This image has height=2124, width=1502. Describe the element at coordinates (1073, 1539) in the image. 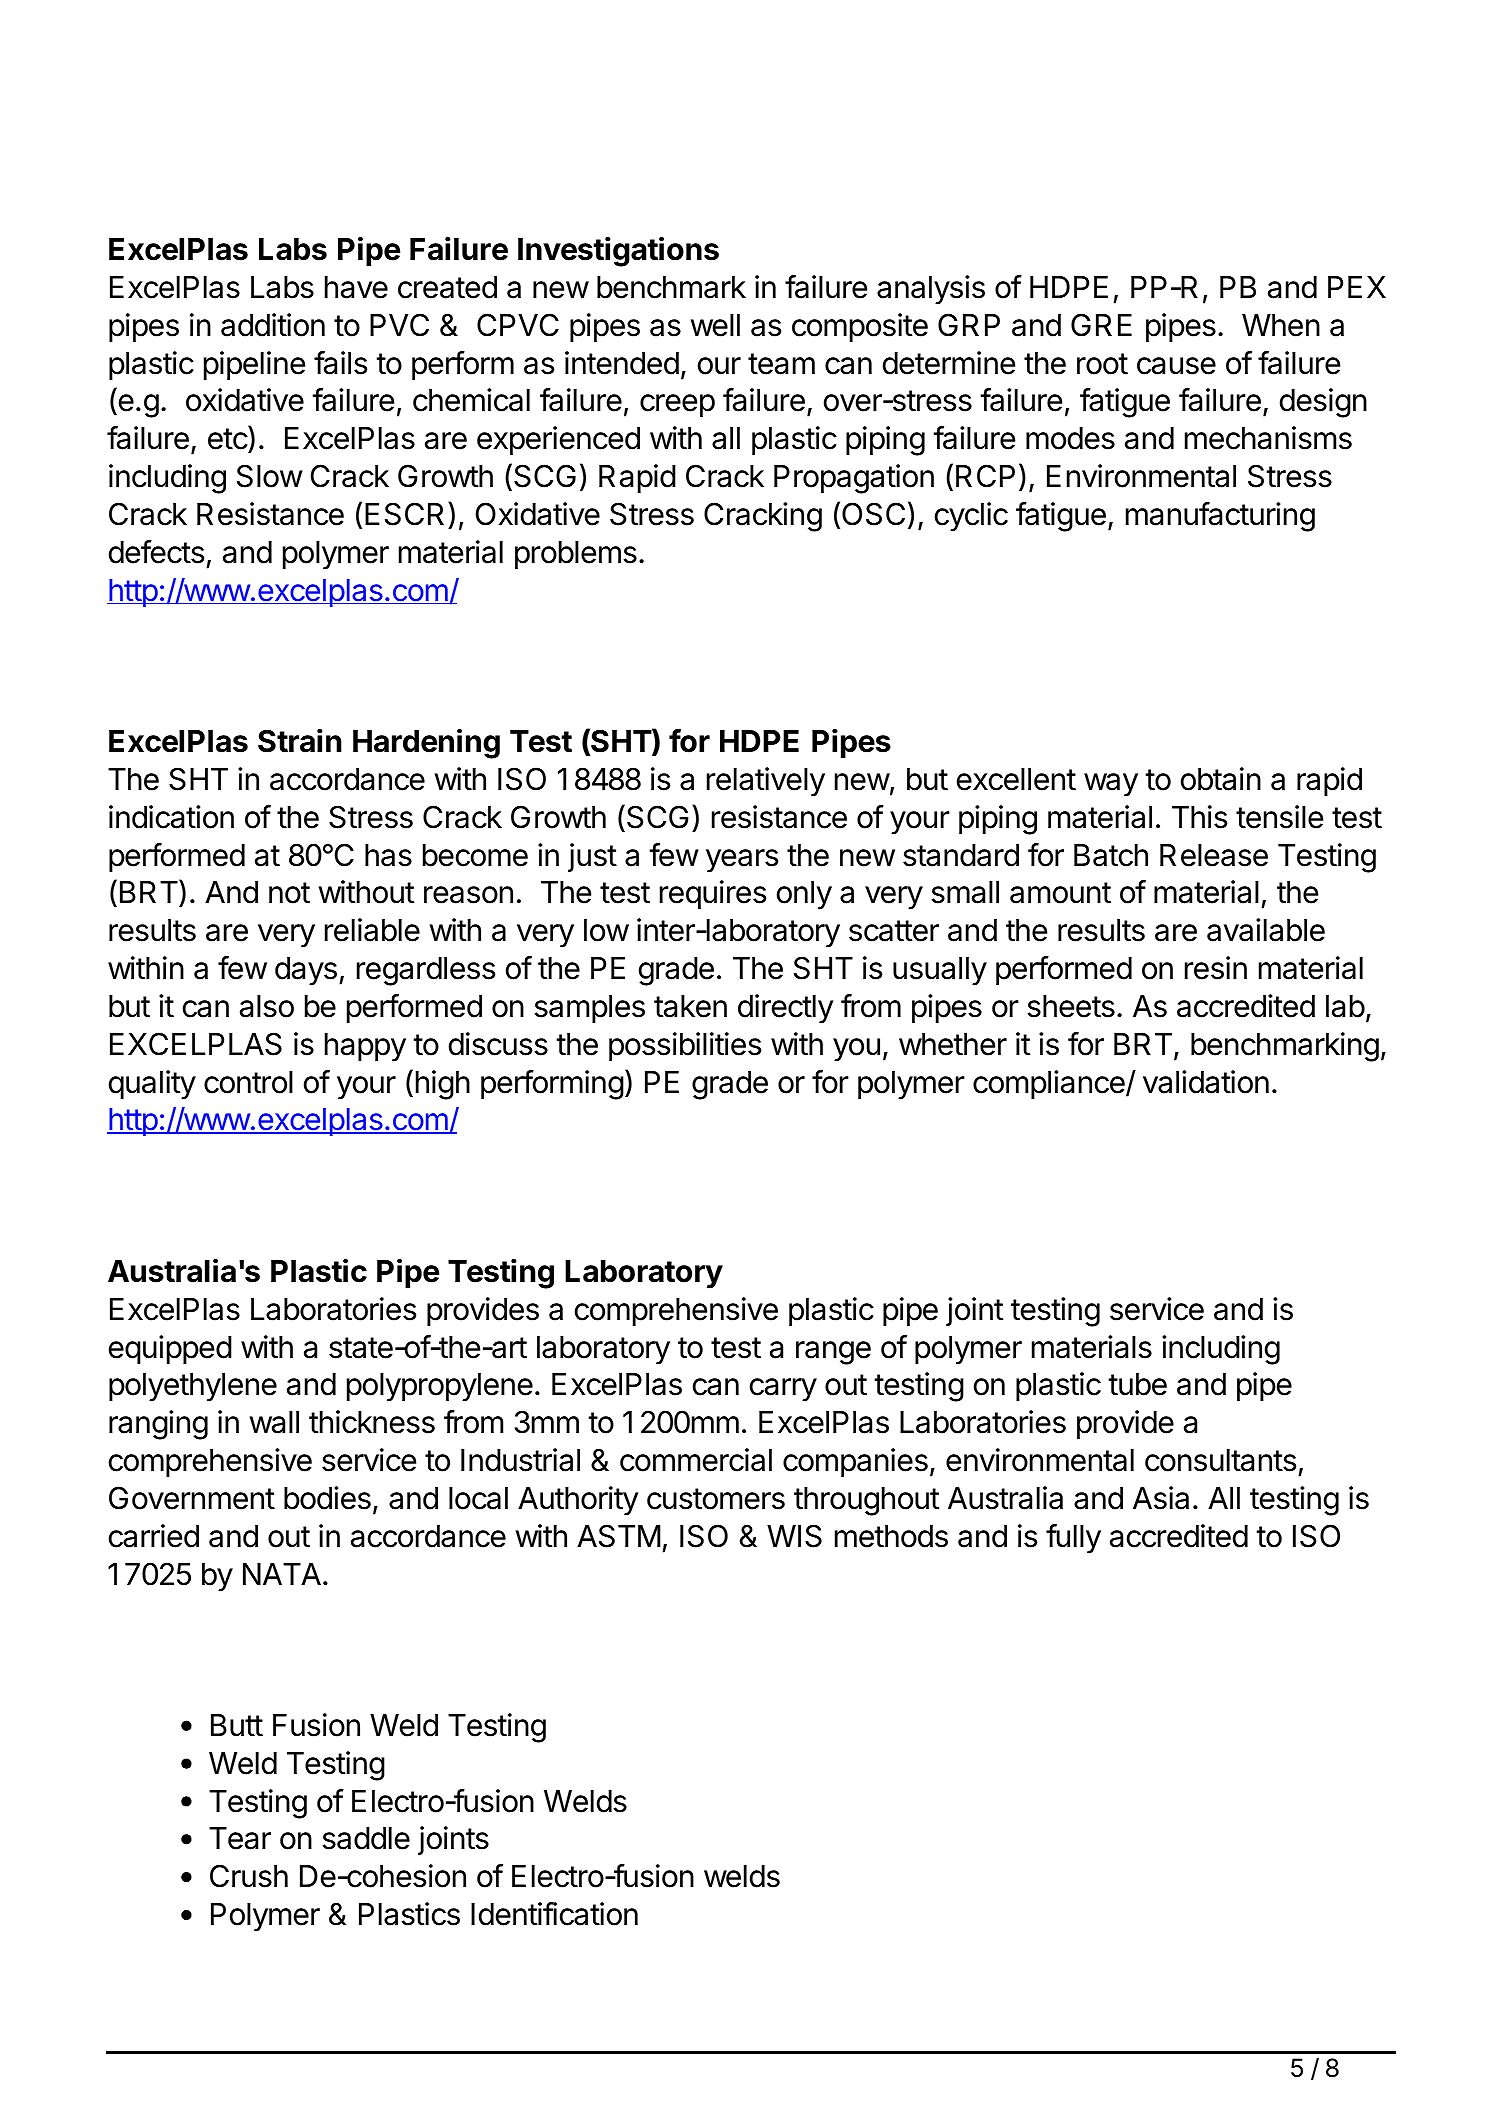

I see `fully` at that location.
